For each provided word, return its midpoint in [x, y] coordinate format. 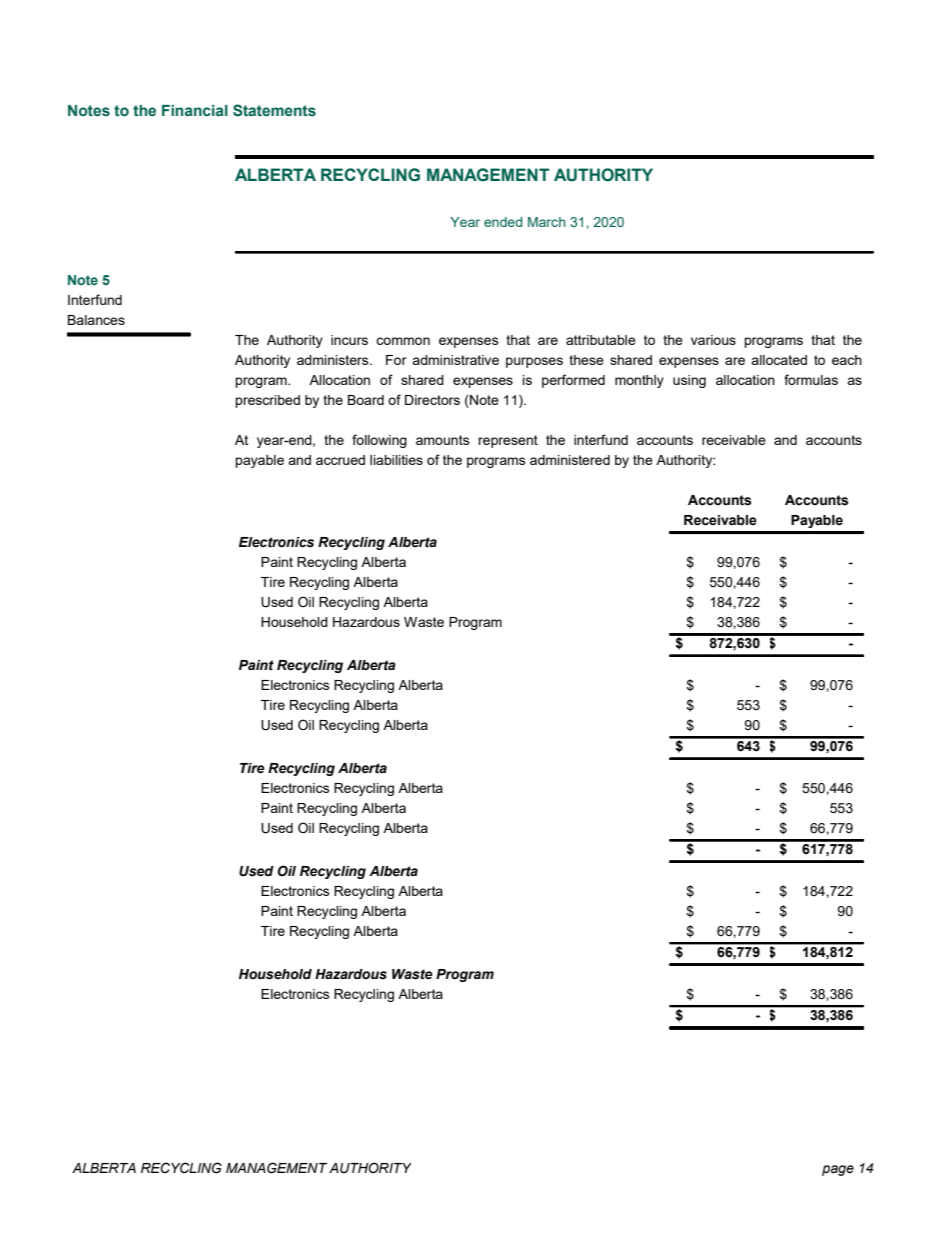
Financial [195, 110]
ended [503, 222]
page [838, 1170]
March [547, 222]
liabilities [396, 460]
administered [570, 460]
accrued [340, 460]
